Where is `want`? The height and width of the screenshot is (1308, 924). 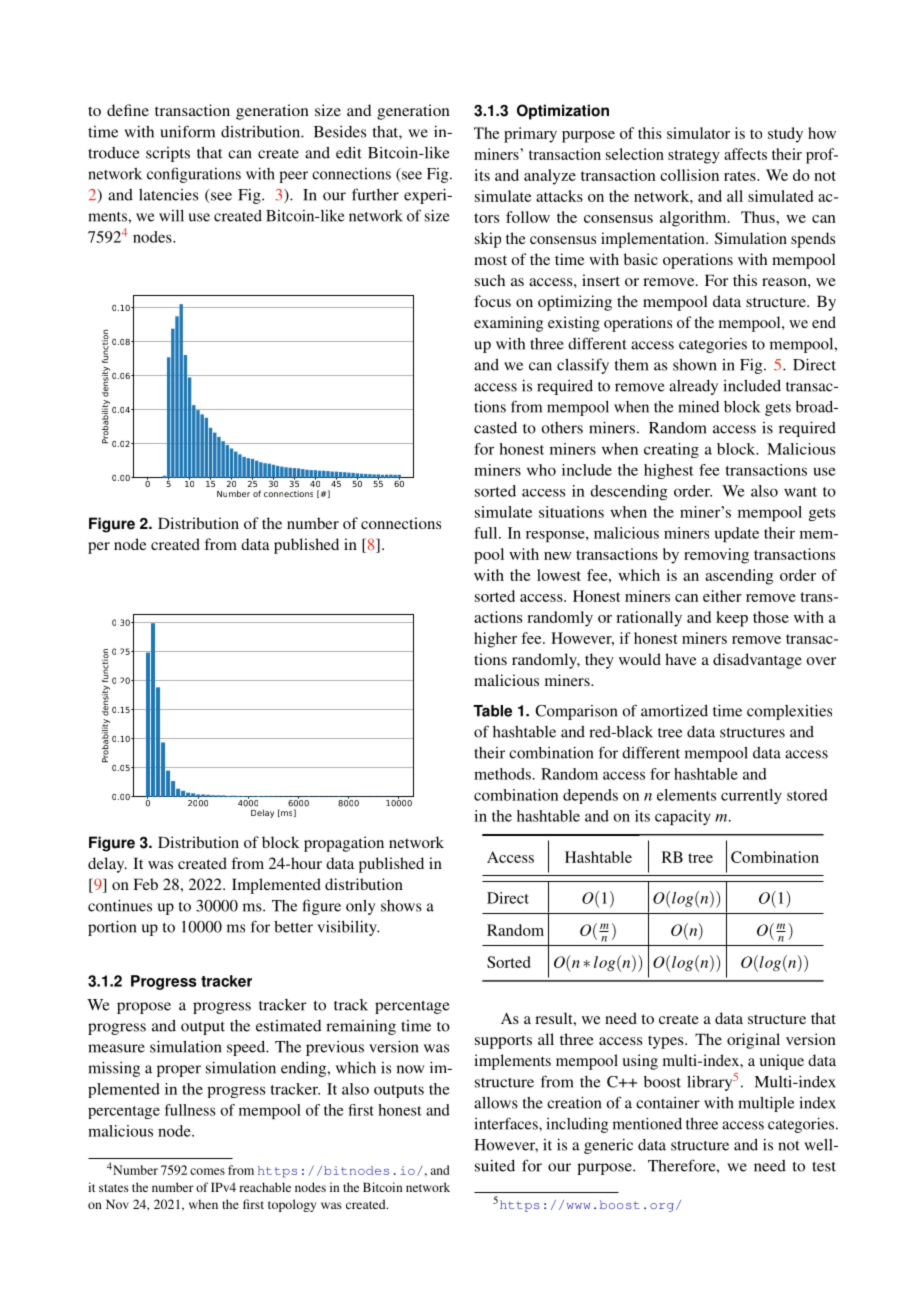 want is located at coordinates (800, 492).
